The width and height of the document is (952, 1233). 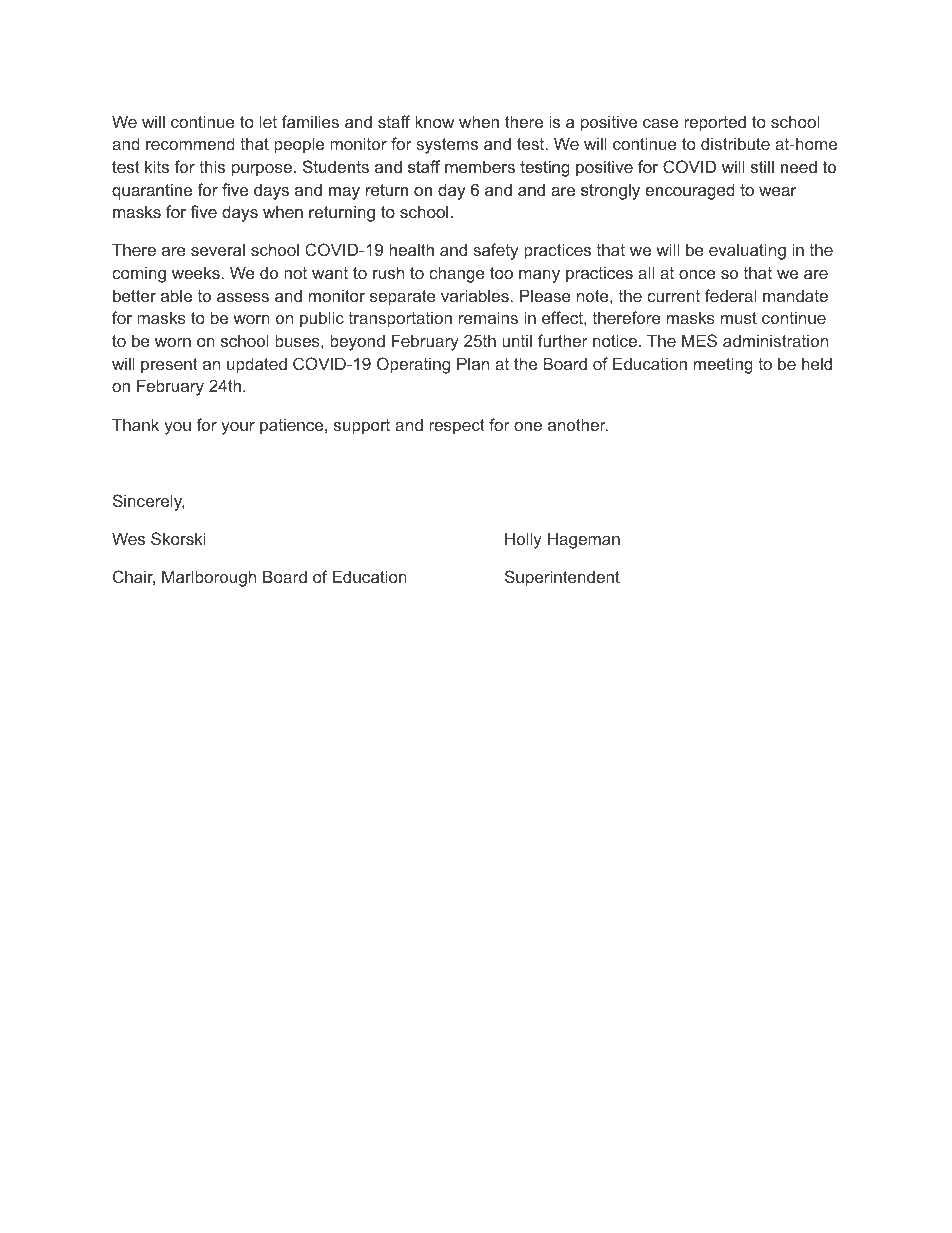 I want to click on Holly, so click(x=523, y=540).
